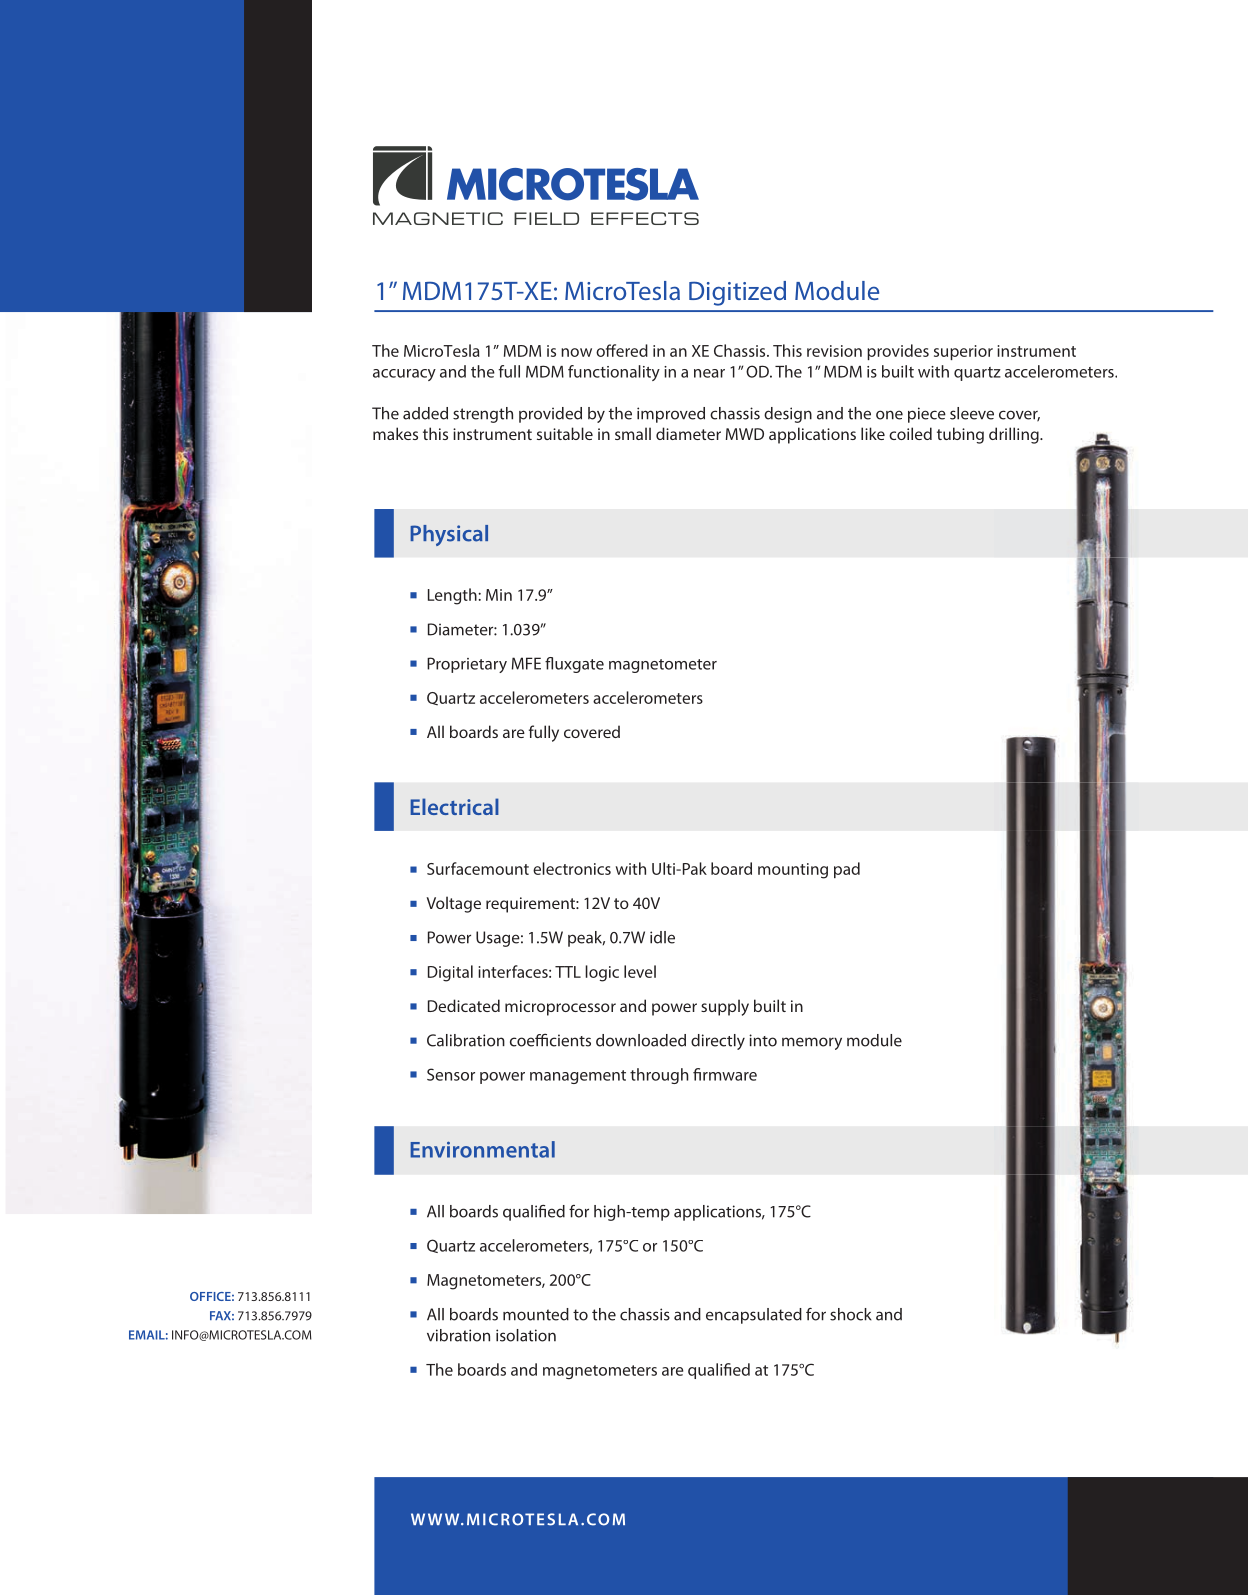 The height and width of the screenshot is (1595, 1248). I want to click on MWD, so click(745, 434).
